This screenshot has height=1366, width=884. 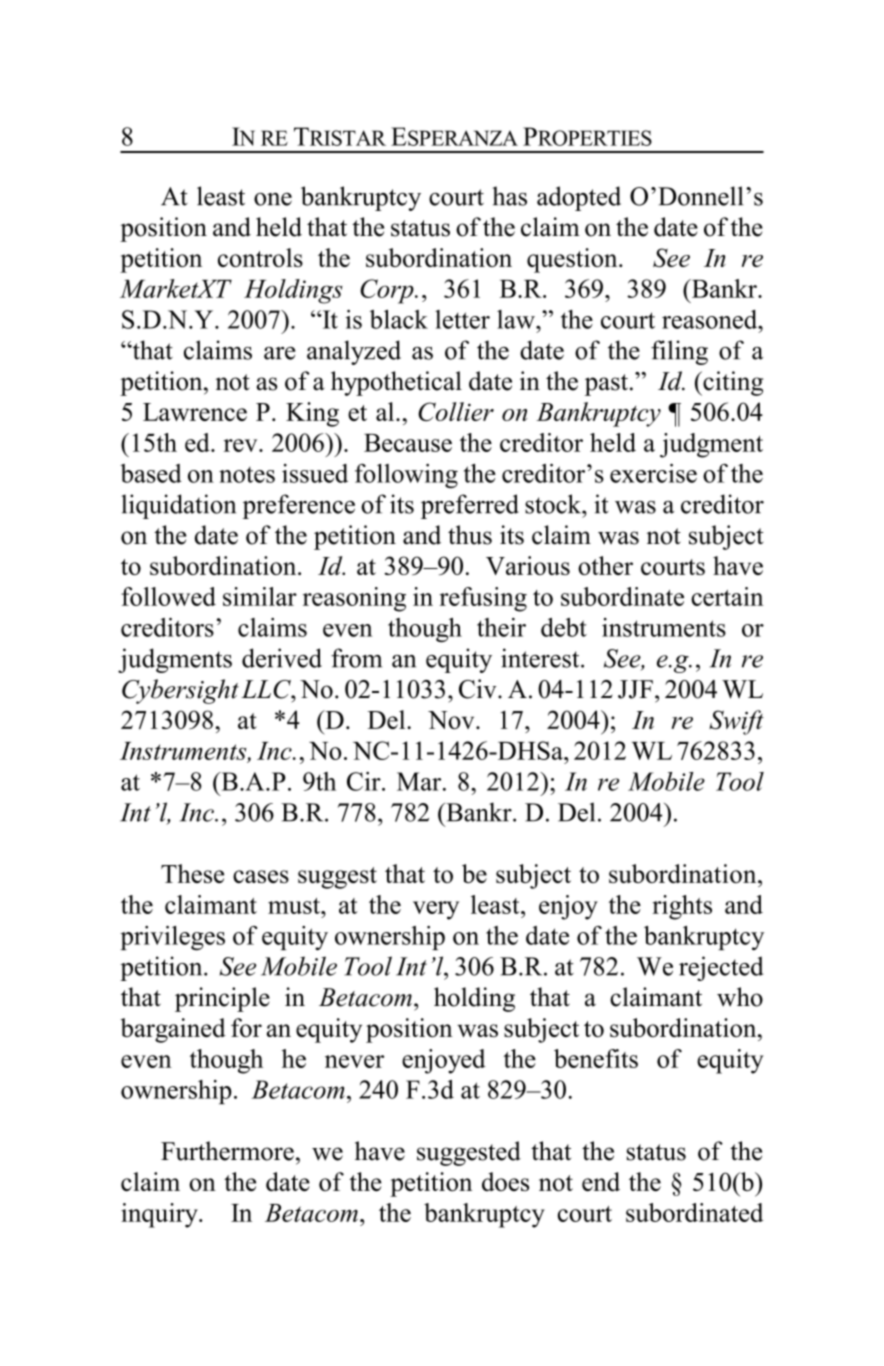 What do you see at coordinates (505, 1181) in the screenshot?
I see `does` at bounding box center [505, 1181].
